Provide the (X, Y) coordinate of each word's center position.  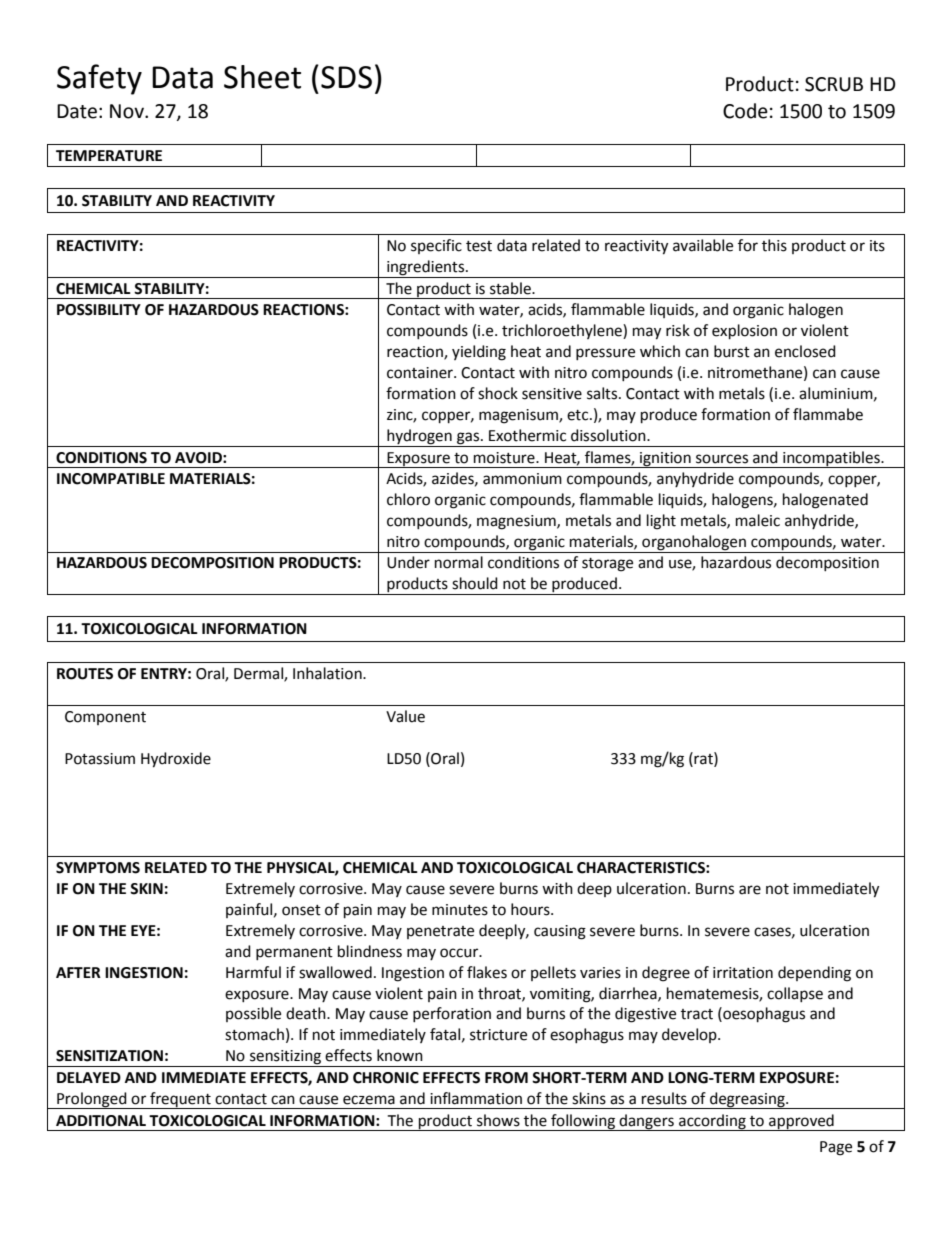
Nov (128, 111)
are (750, 890)
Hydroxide (176, 760)
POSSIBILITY (99, 310)
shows (498, 1120)
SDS (346, 77)
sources (722, 459)
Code (745, 111)
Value (405, 716)
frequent (180, 1100)
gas (469, 438)
